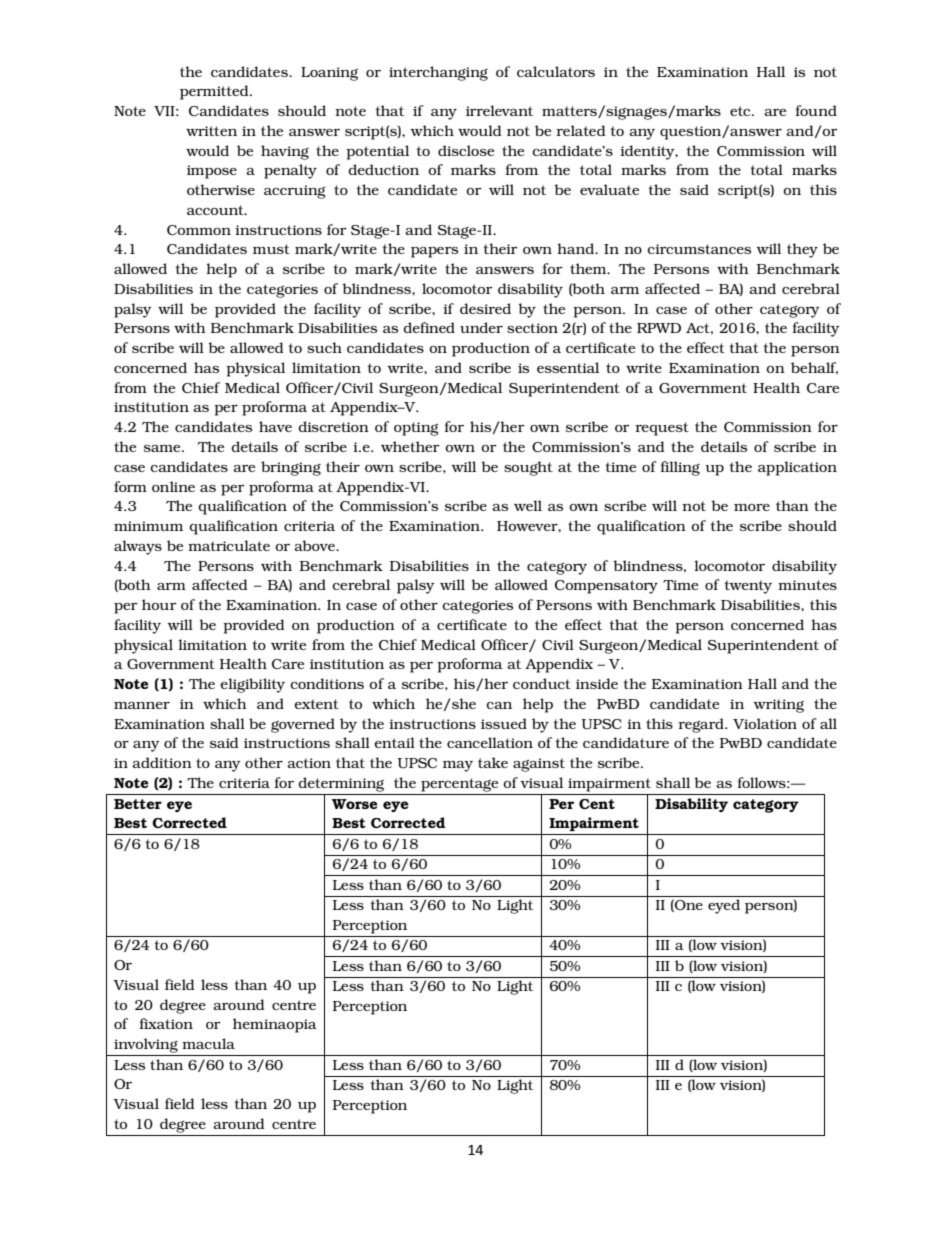 The height and width of the page is (1233, 952). Describe the element at coordinates (215, 92) in the page. I see `permitted` at that location.
